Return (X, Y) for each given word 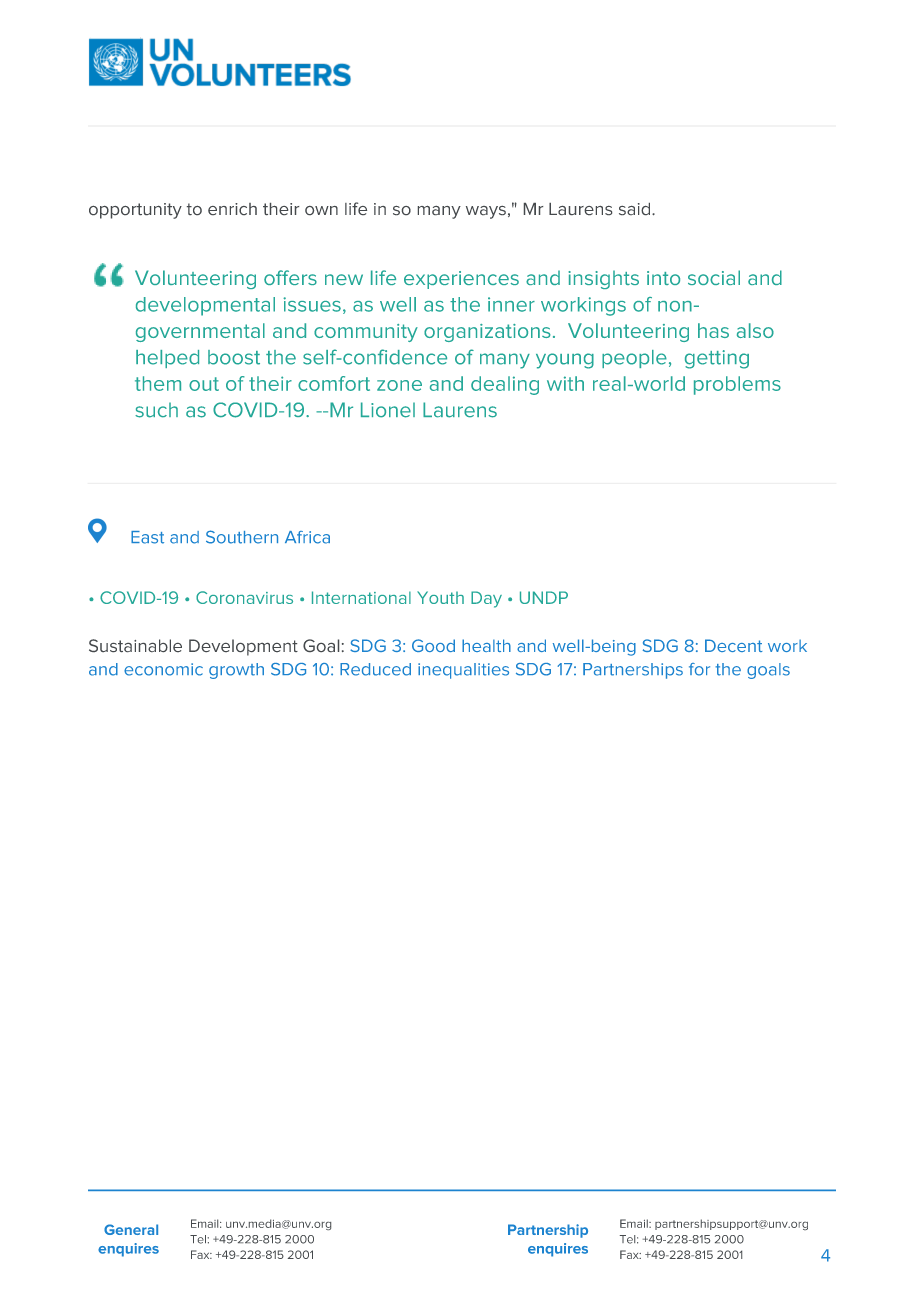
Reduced (375, 669)
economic (163, 669)
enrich (232, 209)
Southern (242, 537)
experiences (461, 280)
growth (236, 671)
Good (433, 645)
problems (737, 385)
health (486, 645)
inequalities (463, 671)
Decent (734, 645)
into (663, 278)
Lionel (388, 410)
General (131, 1229)
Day (486, 599)
